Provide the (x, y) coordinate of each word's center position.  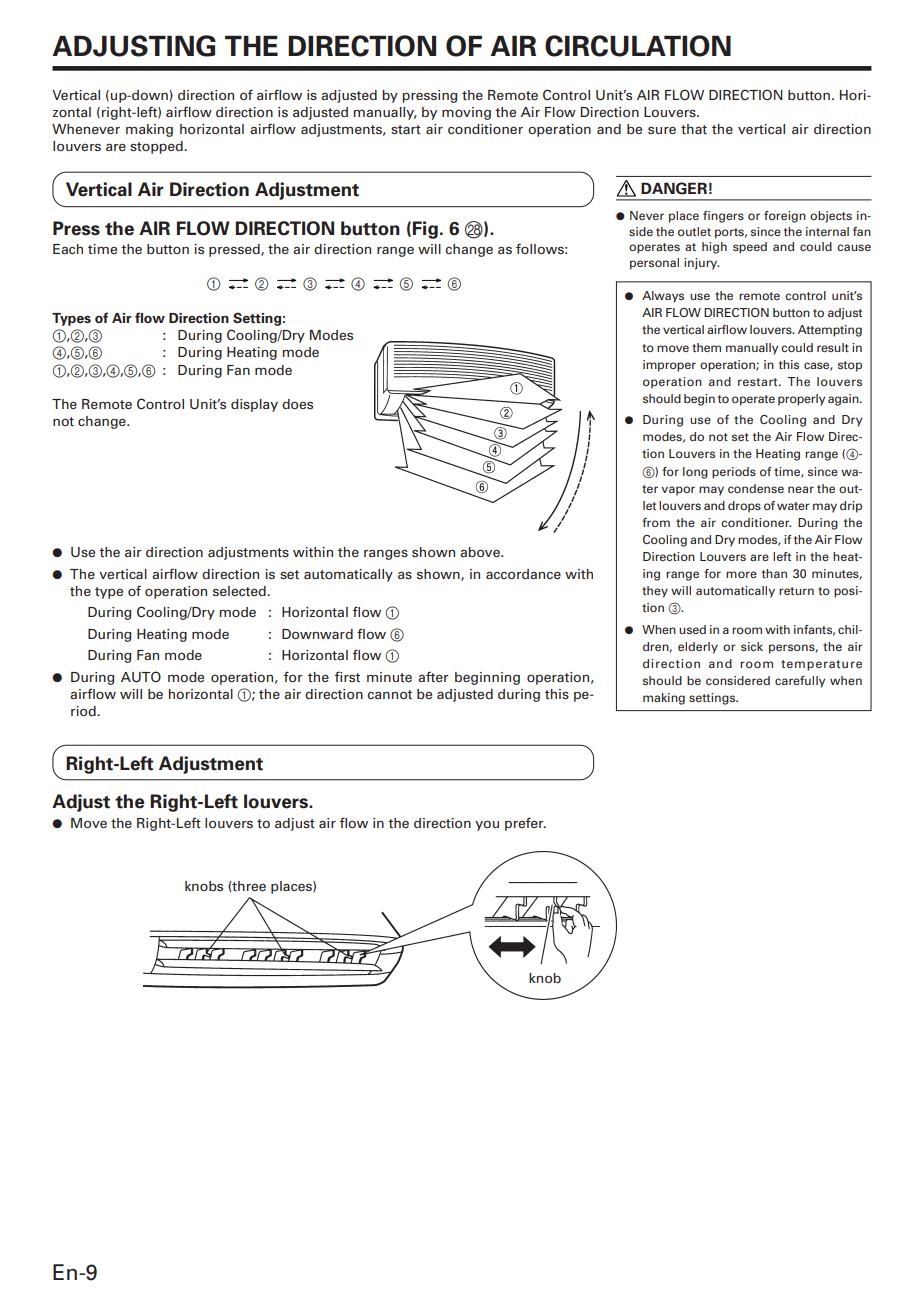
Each (68, 249)
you (487, 825)
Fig (425, 230)
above (481, 552)
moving (466, 113)
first (347, 676)
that (694, 129)
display (254, 405)
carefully (800, 682)
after (433, 676)
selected (240, 591)
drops (744, 507)
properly (801, 400)
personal (654, 264)
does (297, 404)
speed (750, 248)
